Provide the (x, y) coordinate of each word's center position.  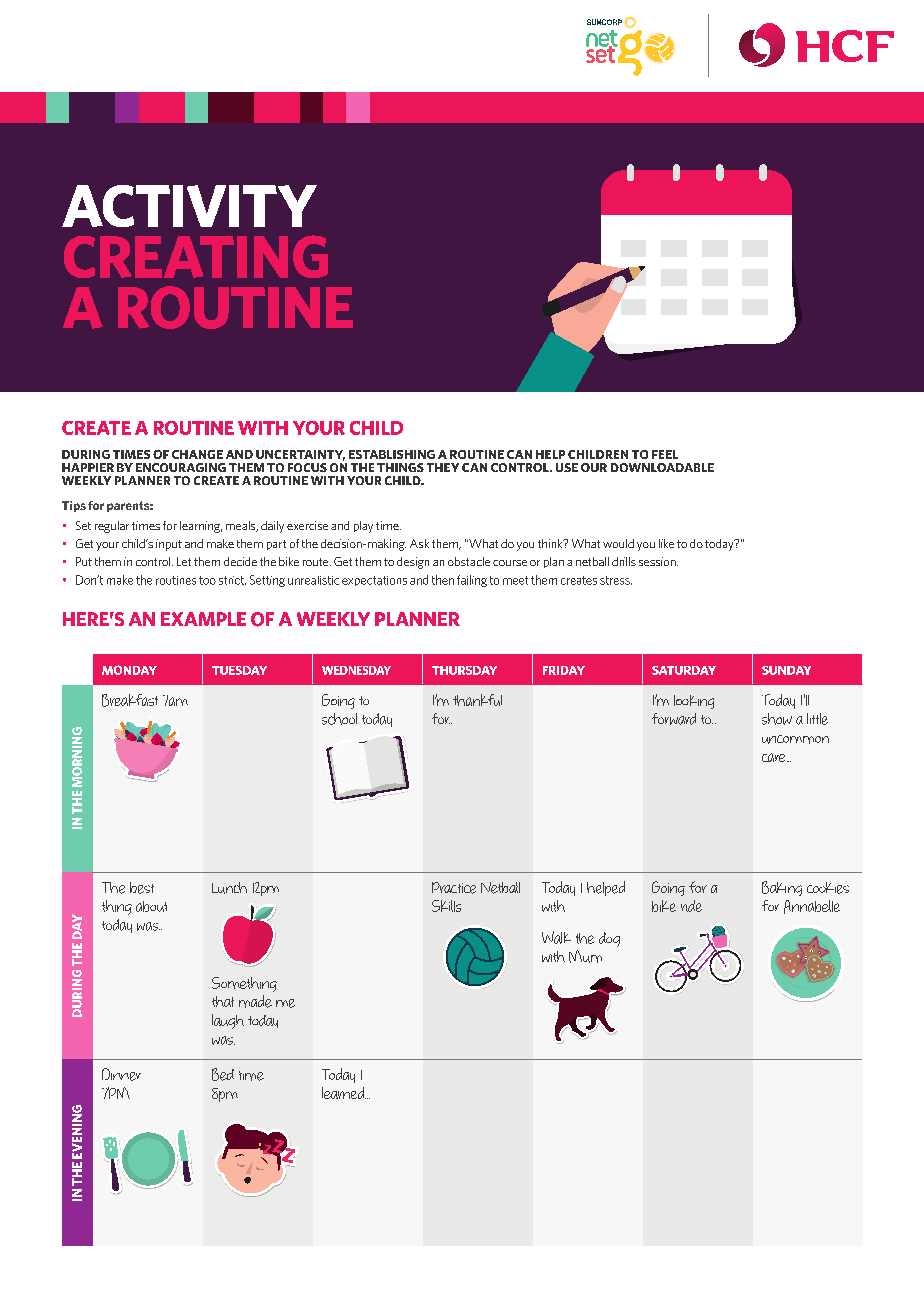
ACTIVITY (189, 206)
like (666, 543)
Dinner (121, 1074)
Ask (419, 543)
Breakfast (130, 700)
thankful (477, 700)
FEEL (665, 454)
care (775, 757)
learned (344, 1093)
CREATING (196, 256)
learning (201, 527)
